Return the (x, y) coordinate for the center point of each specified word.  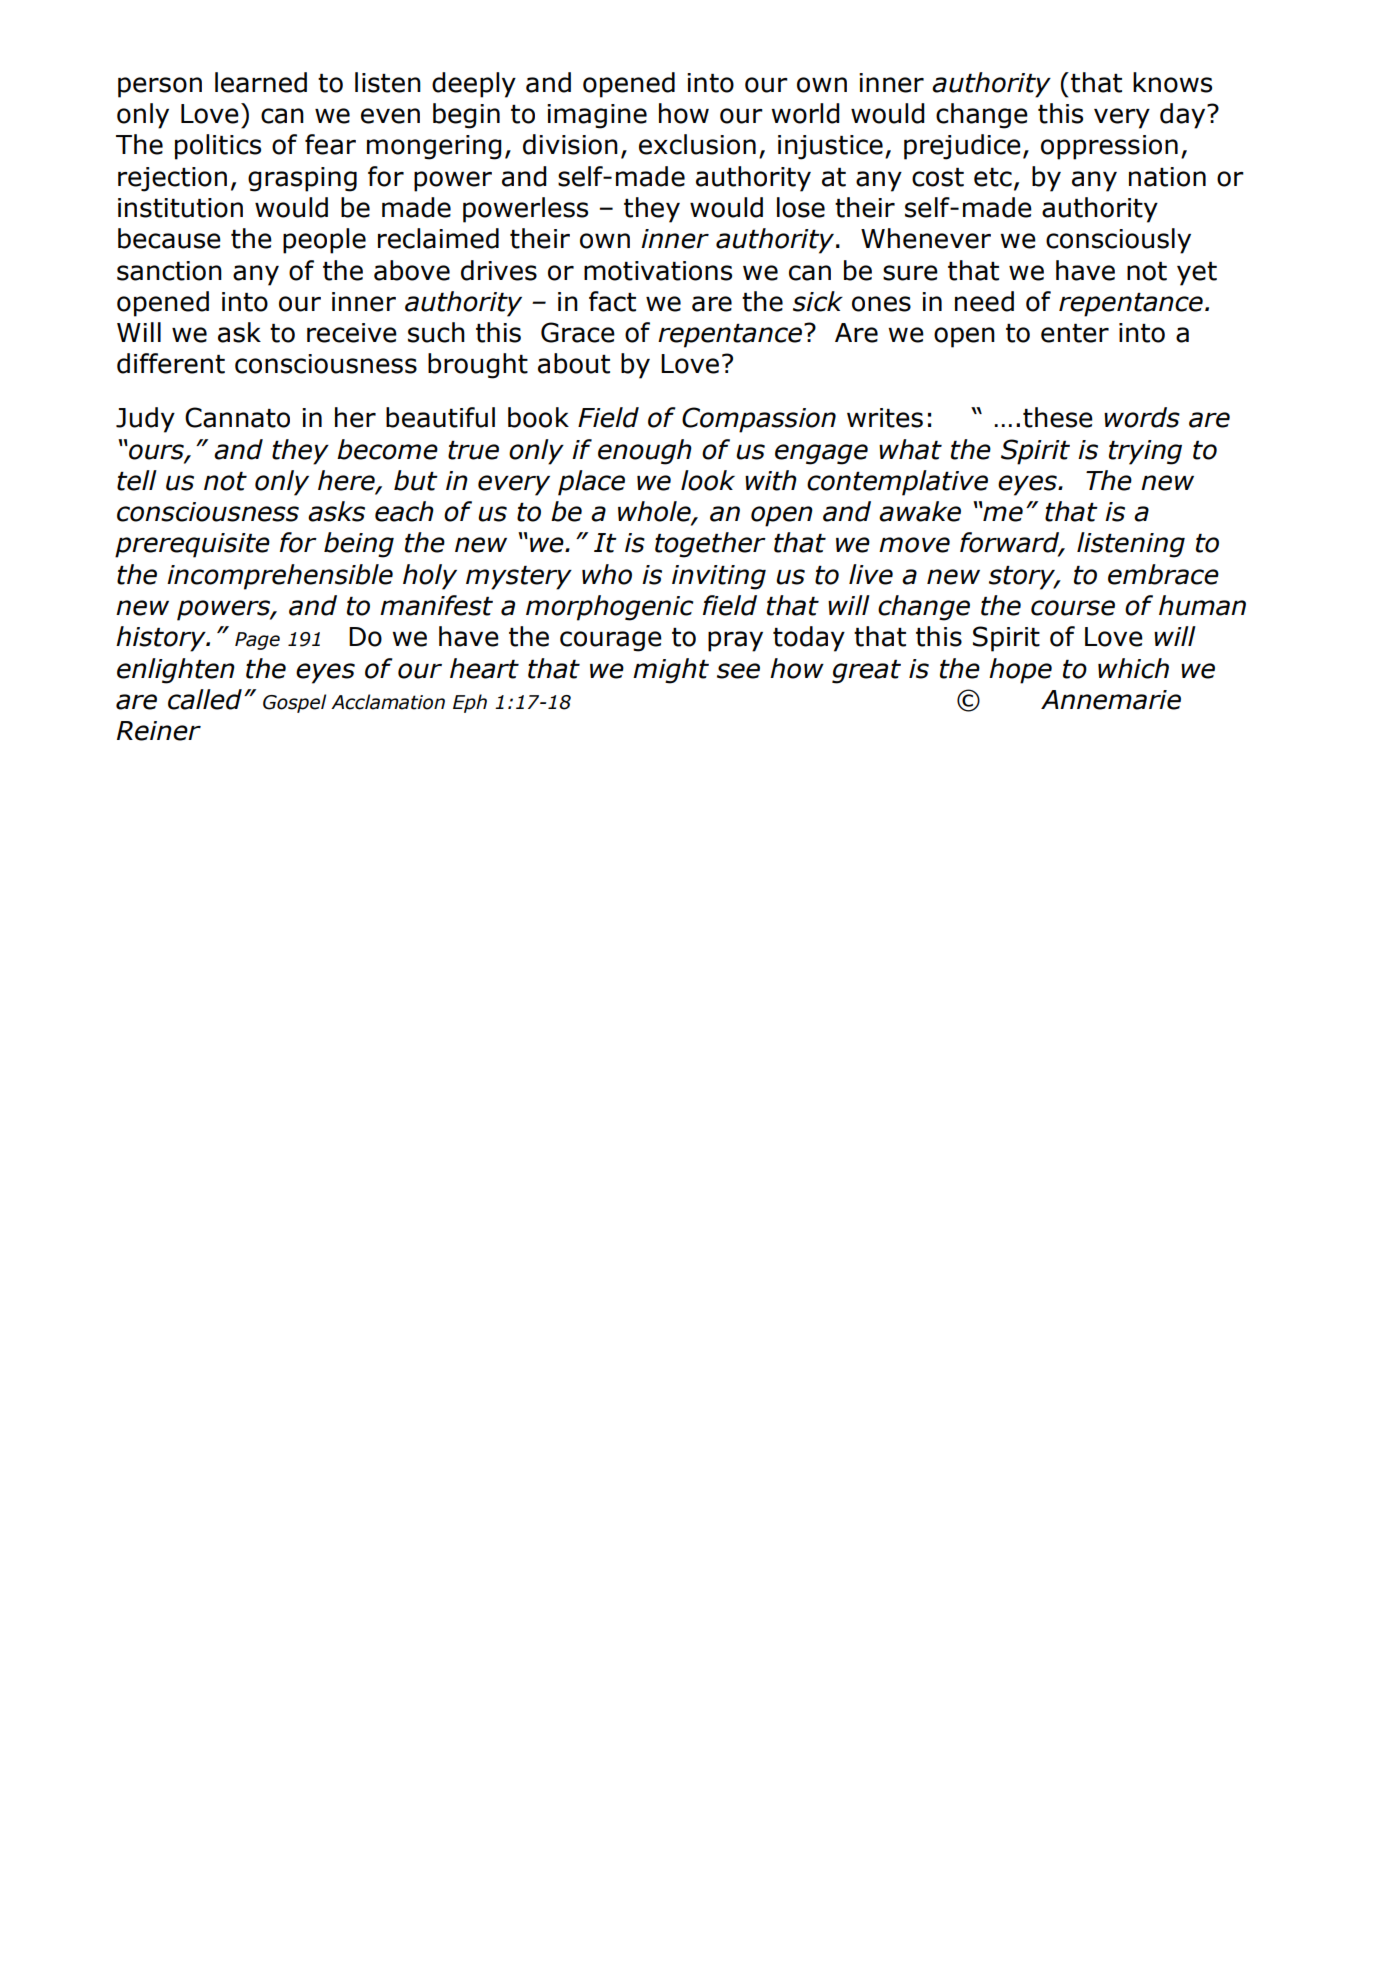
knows (1172, 82)
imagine (597, 116)
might (671, 671)
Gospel (294, 703)
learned (261, 82)
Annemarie (1111, 700)
